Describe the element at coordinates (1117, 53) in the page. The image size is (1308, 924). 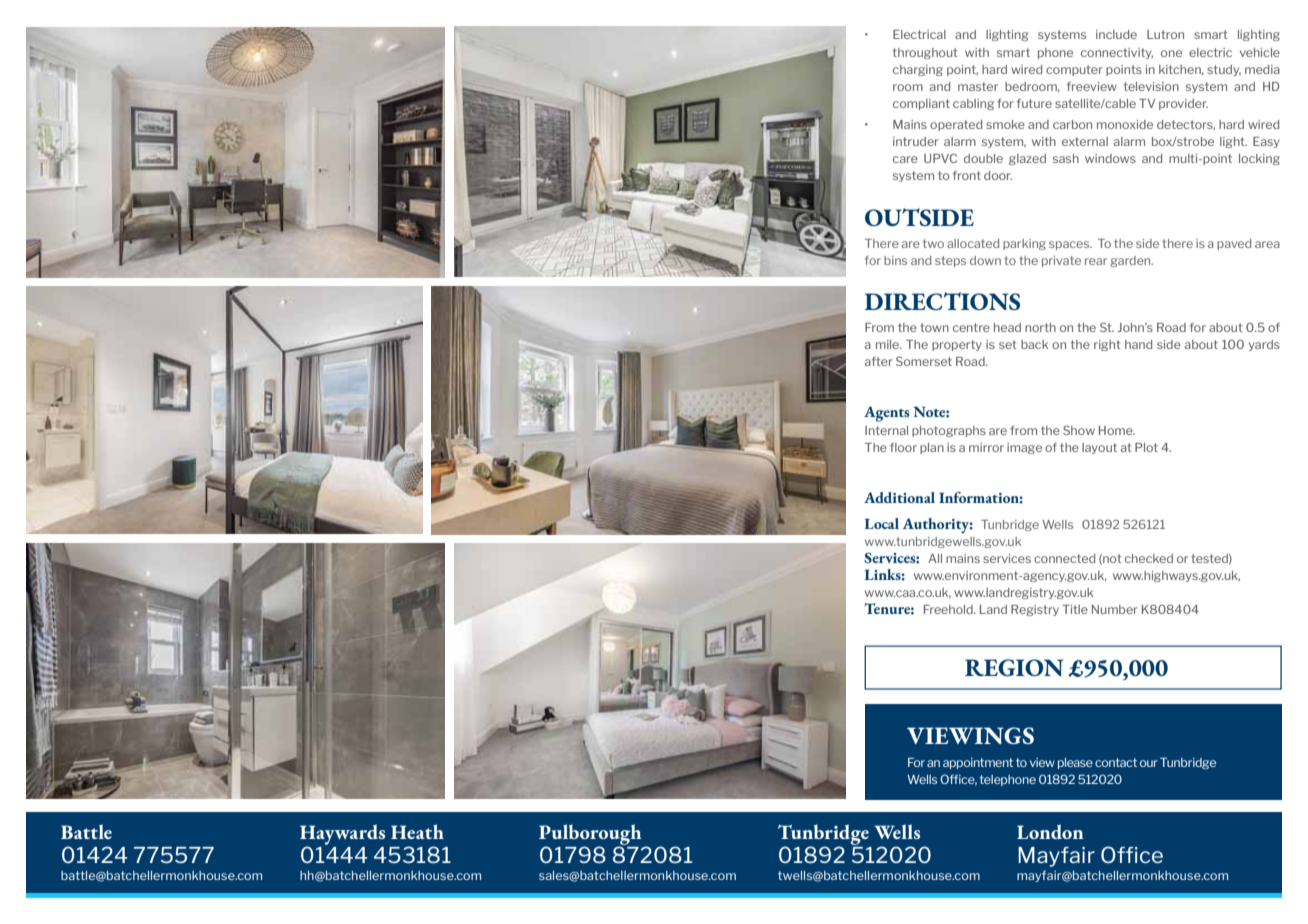
I see `connectivity` at that location.
